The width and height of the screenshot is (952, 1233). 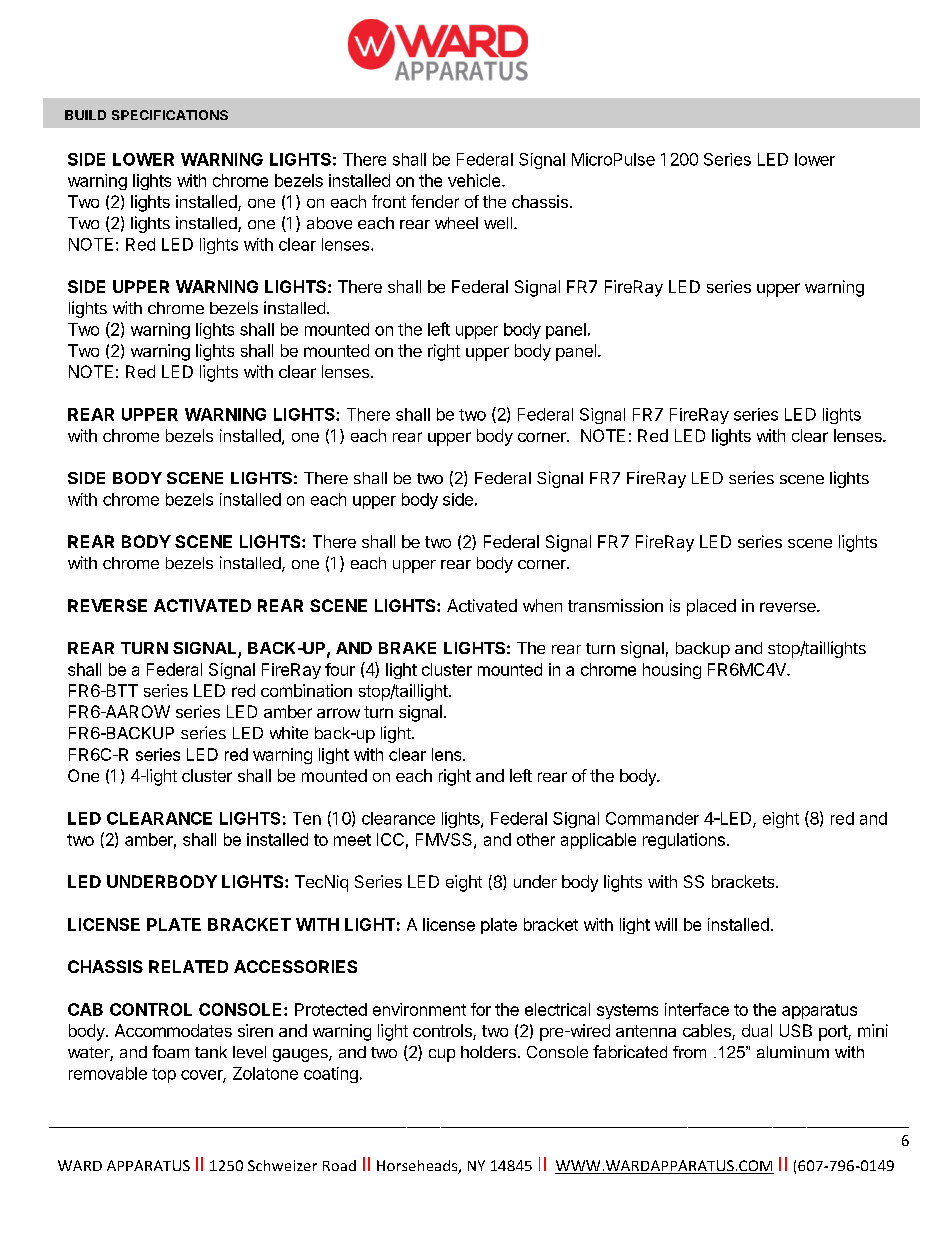 What do you see at coordinates (282, 1165) in the screenshot?
I see `Schweizer` at bounding box center [282, 1165].
